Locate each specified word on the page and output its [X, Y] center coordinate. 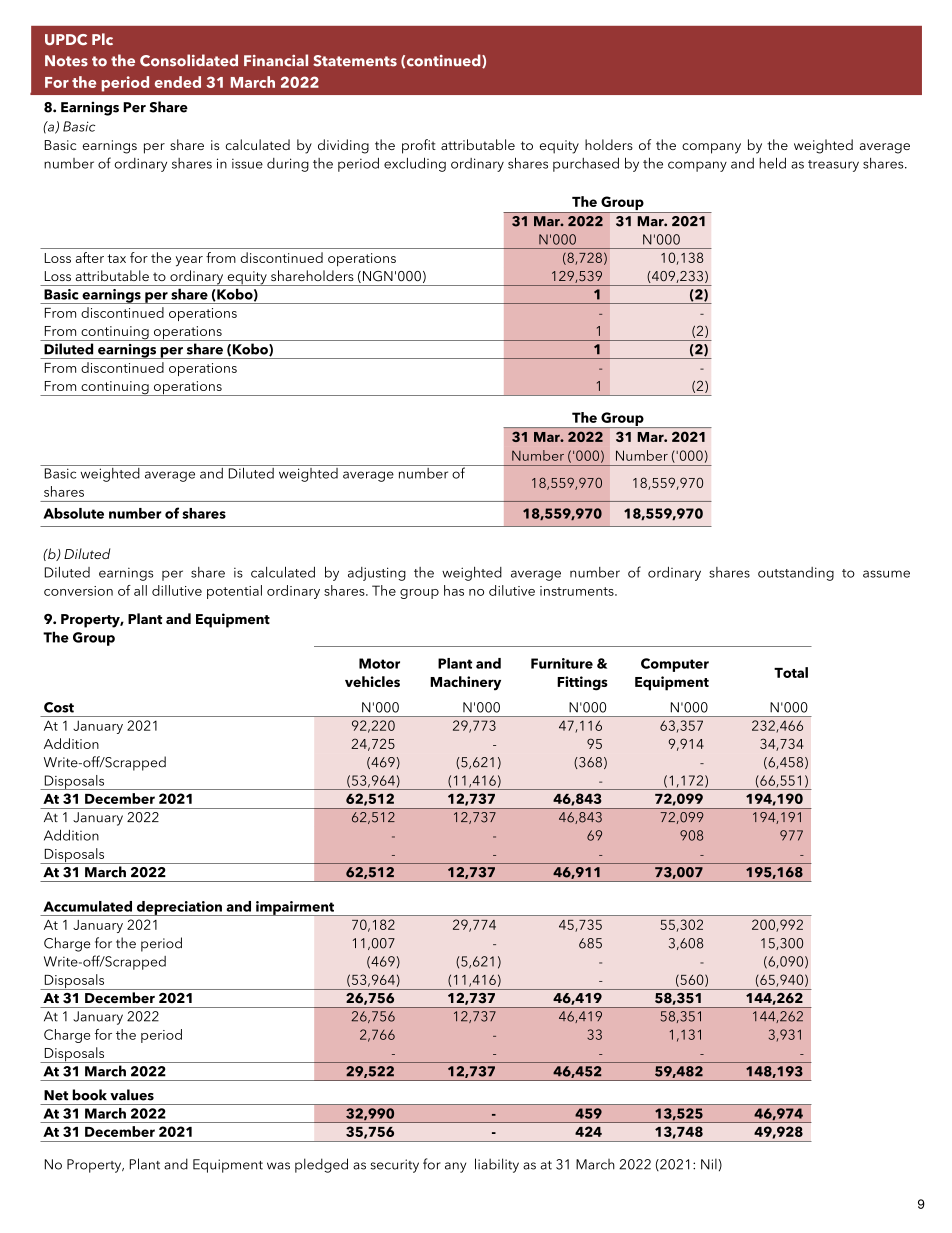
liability [497, 1165]
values [132, 1095]
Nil [709, 1164]
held [772, 163]
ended [178, 82]
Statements [355, 61]
